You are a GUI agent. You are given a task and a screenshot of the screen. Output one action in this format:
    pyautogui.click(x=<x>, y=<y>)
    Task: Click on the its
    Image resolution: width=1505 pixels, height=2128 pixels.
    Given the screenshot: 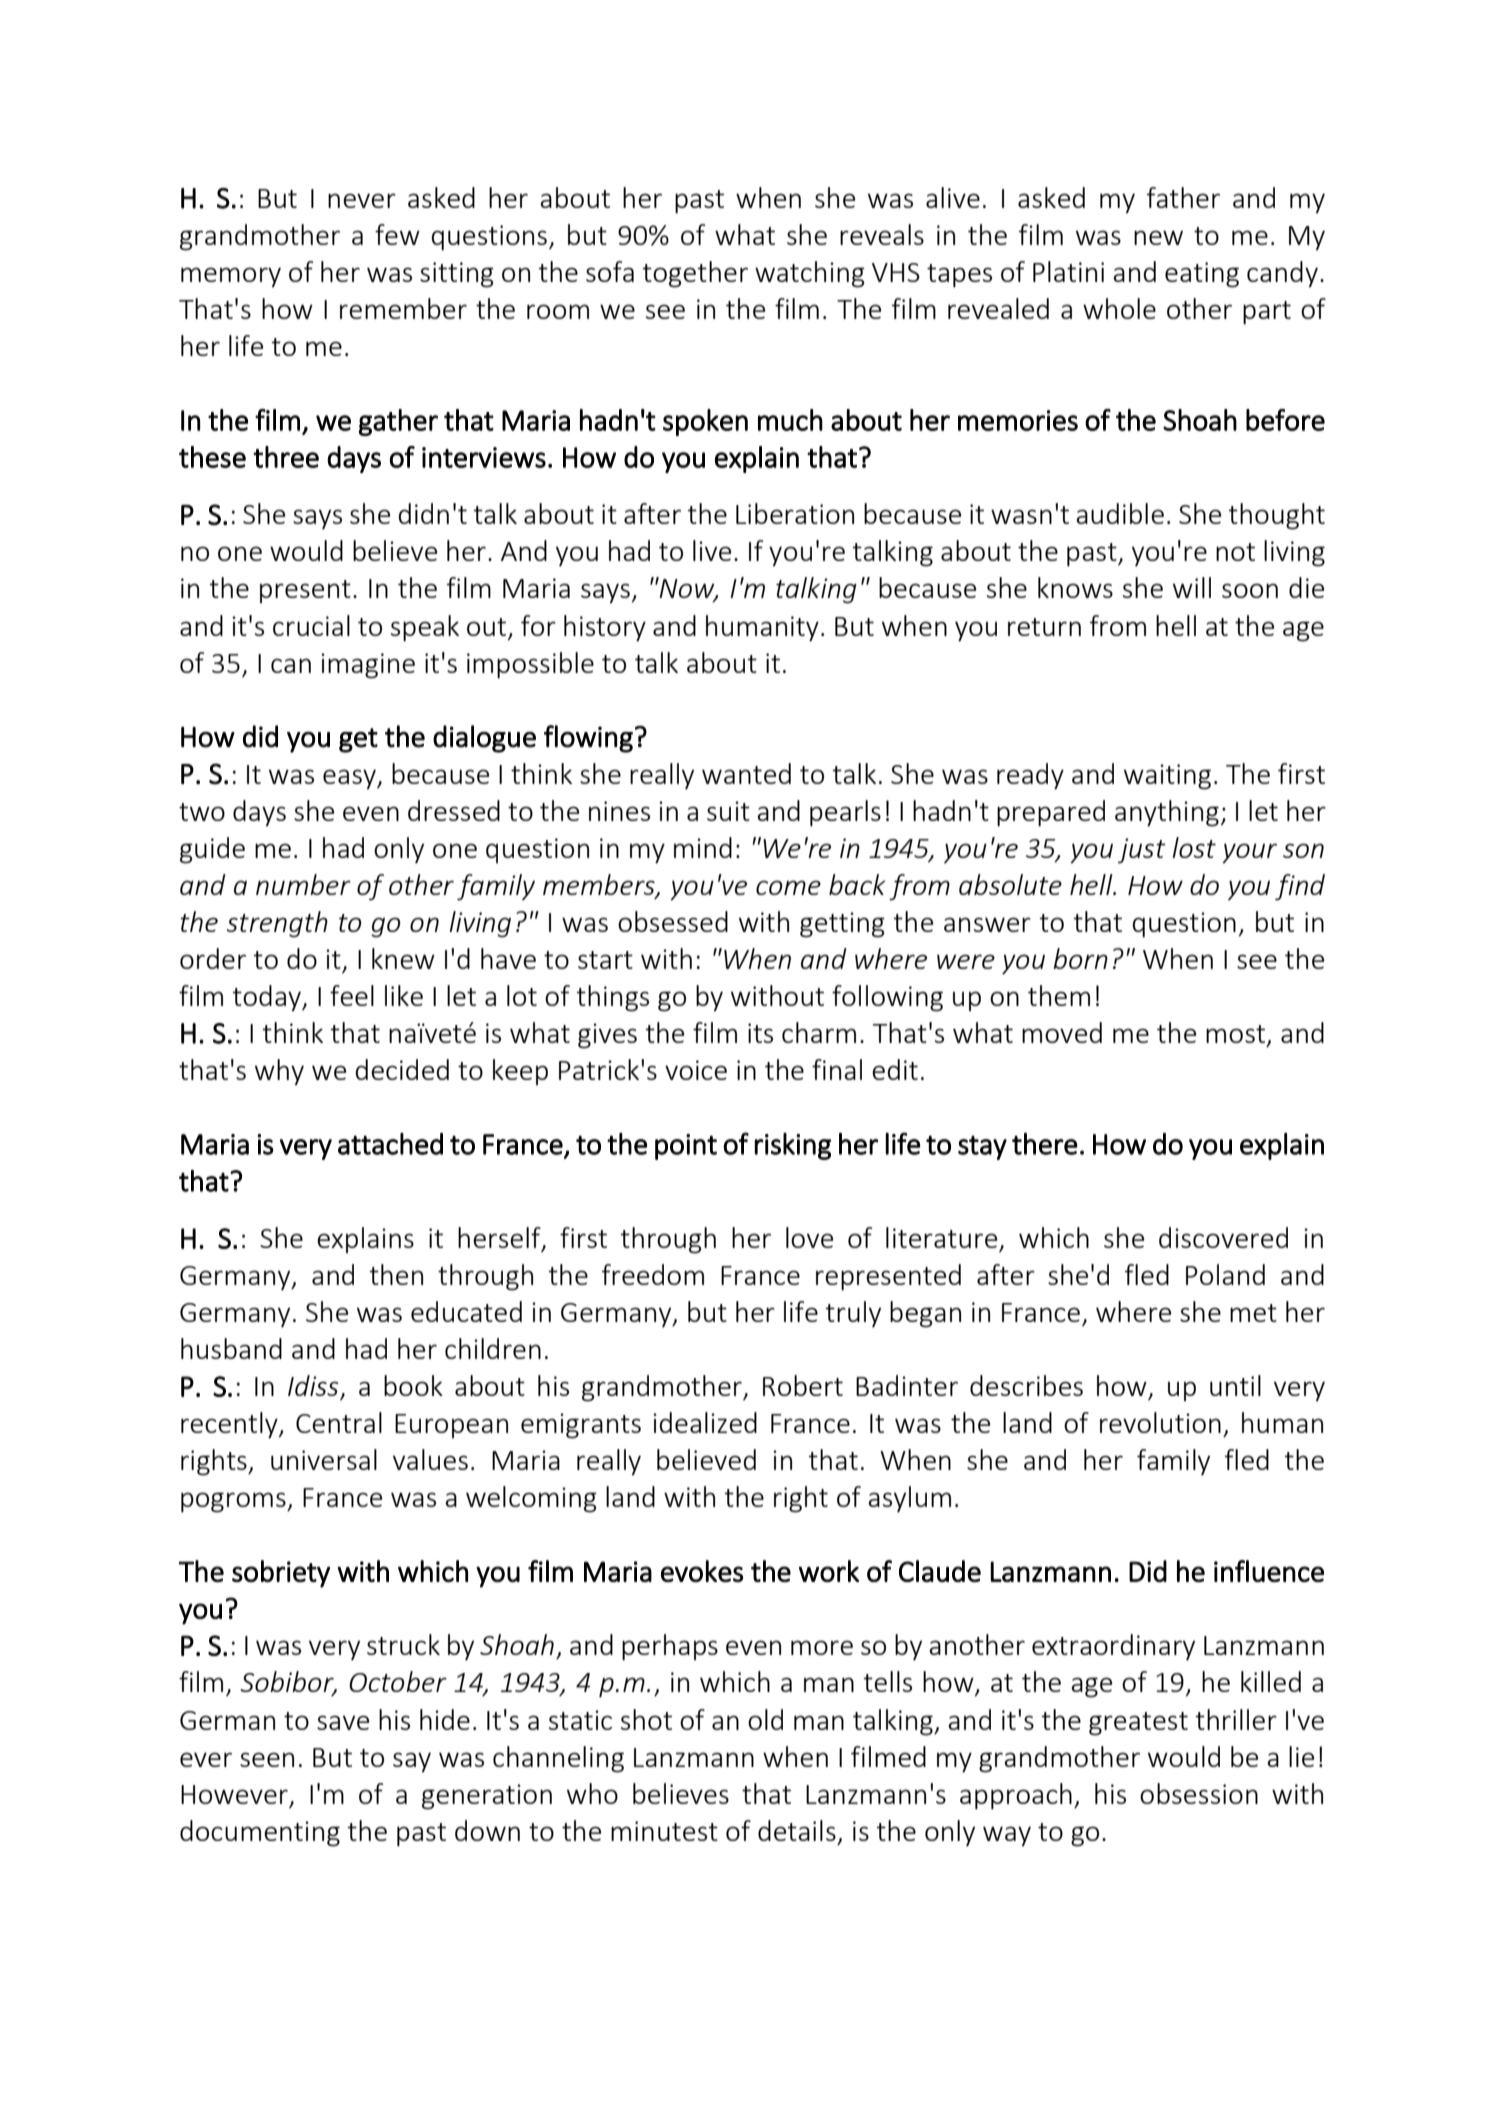 What is the action you would take?
    pyautogui.click(x=760, y=1033)
